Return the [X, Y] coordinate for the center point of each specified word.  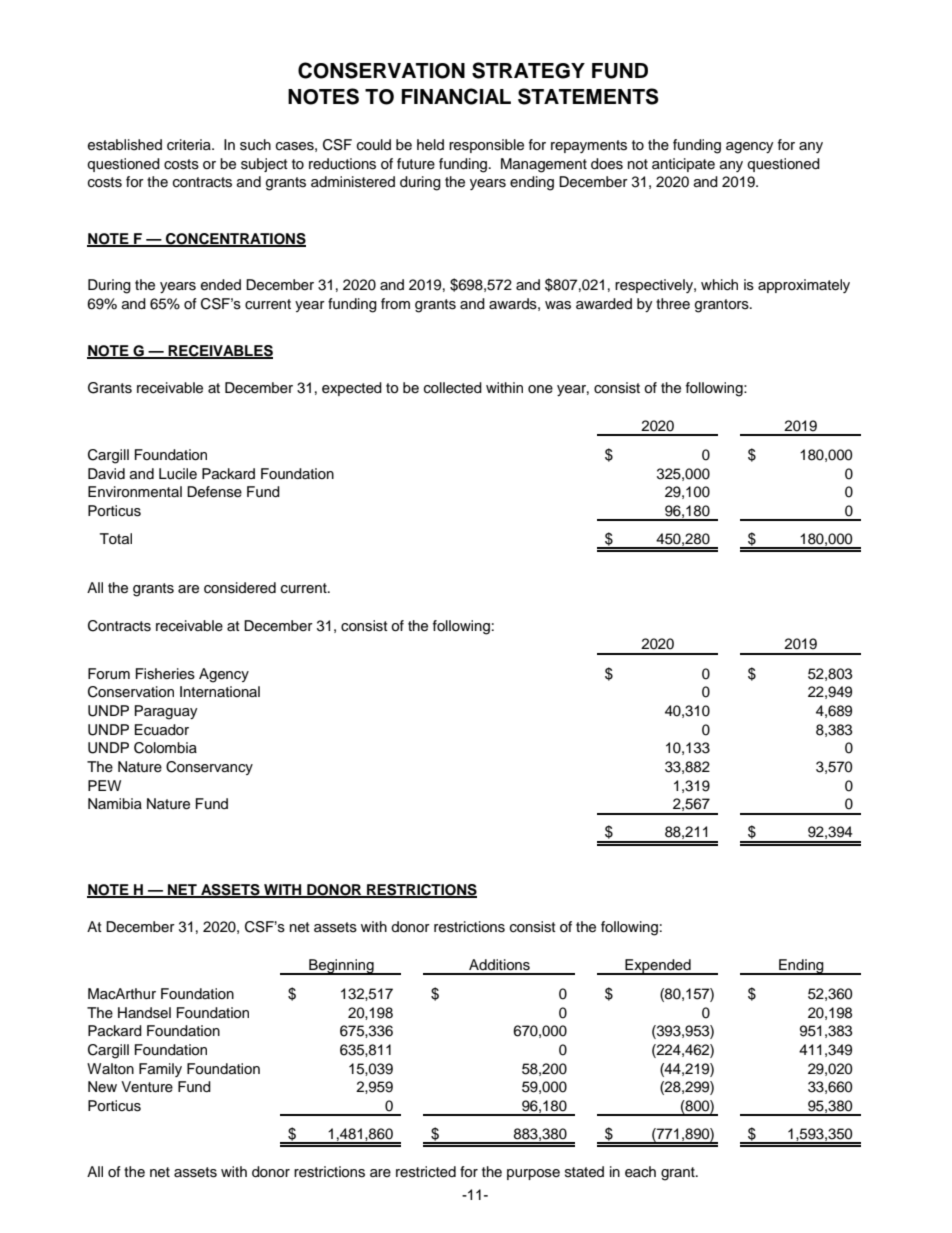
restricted [426, 1172]
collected [453, 388]
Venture [147, 1087]
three [673, 304]
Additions [499, 965]
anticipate [683, 165]
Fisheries [165, 674]
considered [240, 588]
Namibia [115, 803]
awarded [604, 304]
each [640, 1172]
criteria [190, 145]
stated [584, 1172]
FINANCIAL [456, 96]
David [106, 473]
